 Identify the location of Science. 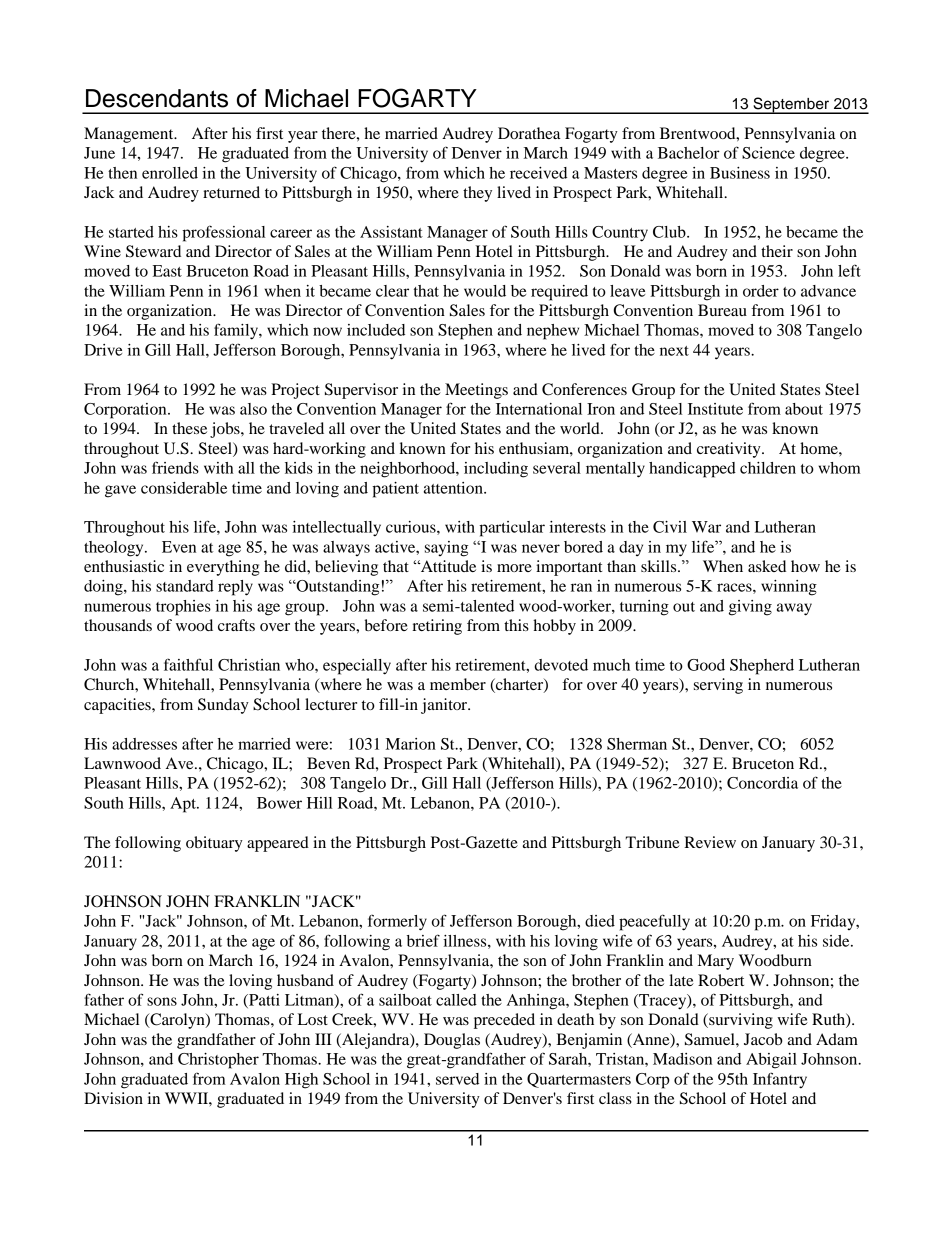
(768, 153).
